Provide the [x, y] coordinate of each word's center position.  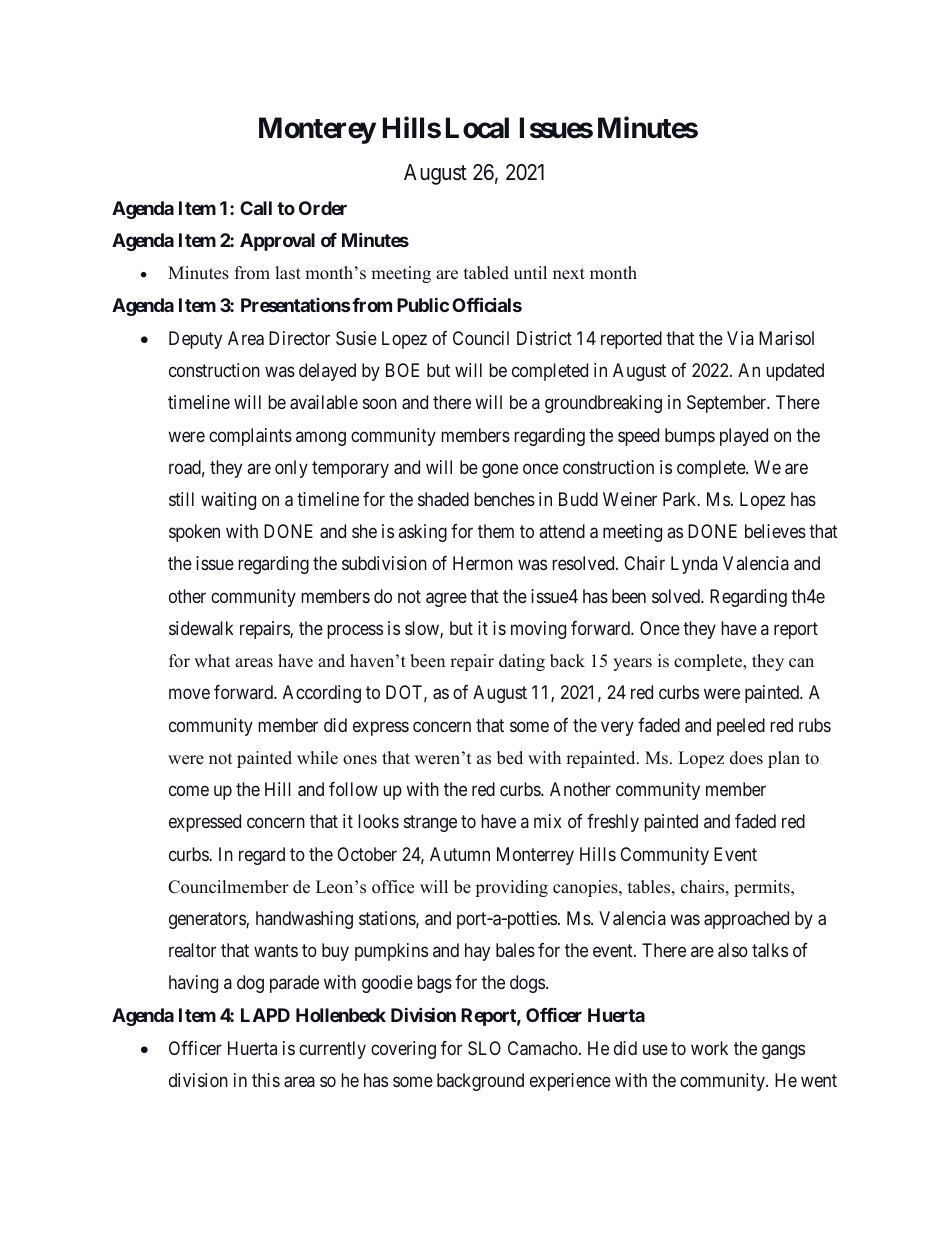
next [569, 274]
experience [570, 1082]
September [728, 404]
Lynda [694, 565]
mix [548, 821]
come [189, 790]
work [709, 1048]
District [544, 338]
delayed [327, 372]
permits [763, 888]
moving [538, 630]
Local [477, 128]
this [266, 1080]
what [212, 660]
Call [256, 208]
